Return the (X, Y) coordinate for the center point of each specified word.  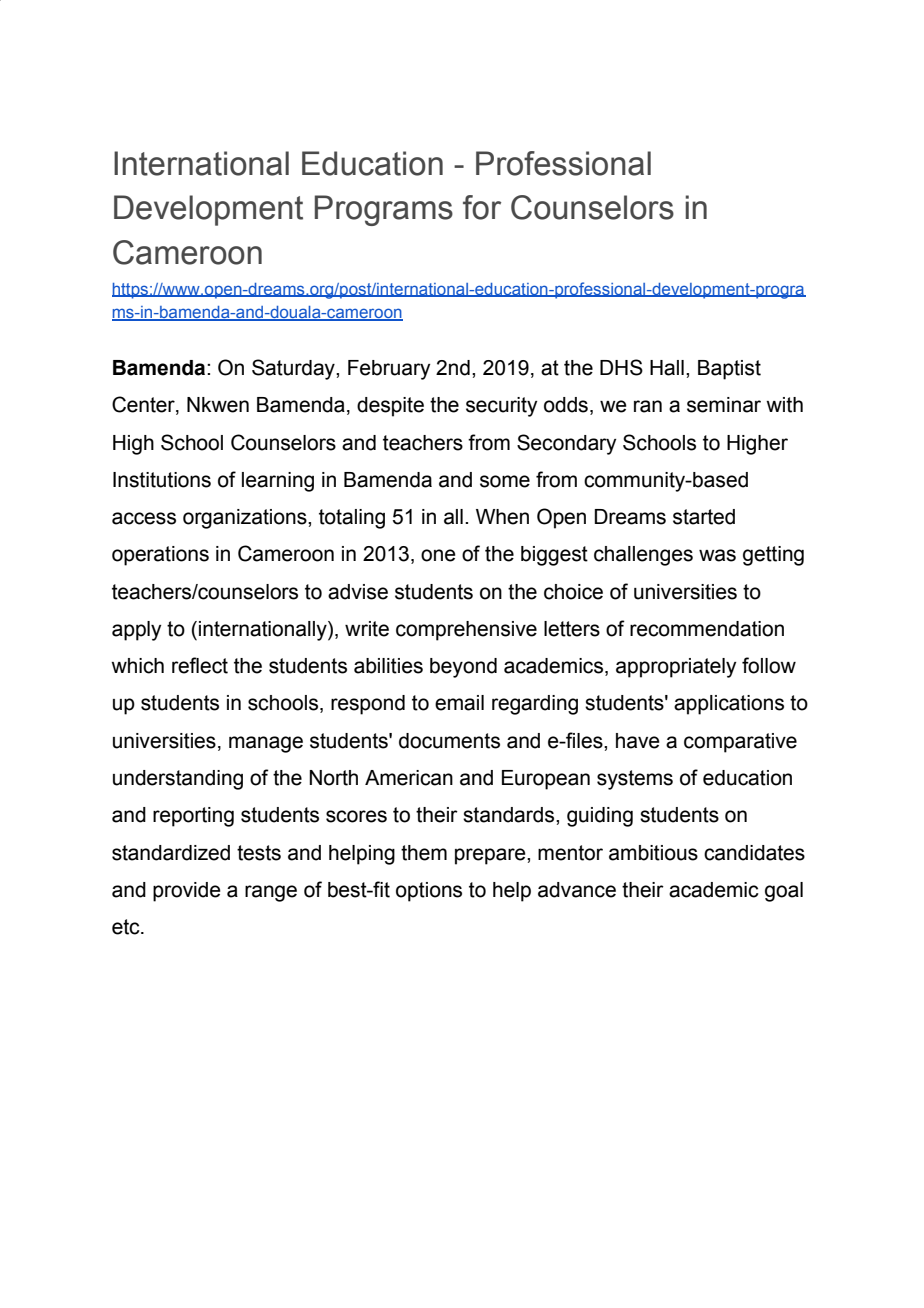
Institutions (162, 480)
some (505, 481)
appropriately (676, 668)
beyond (463, 668)
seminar (724, 405)
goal (784, 892)
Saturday (294, 369)
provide (187, 892)
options (429, 892)
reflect (200, 665)
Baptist (729, 370)
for (482, 207)
